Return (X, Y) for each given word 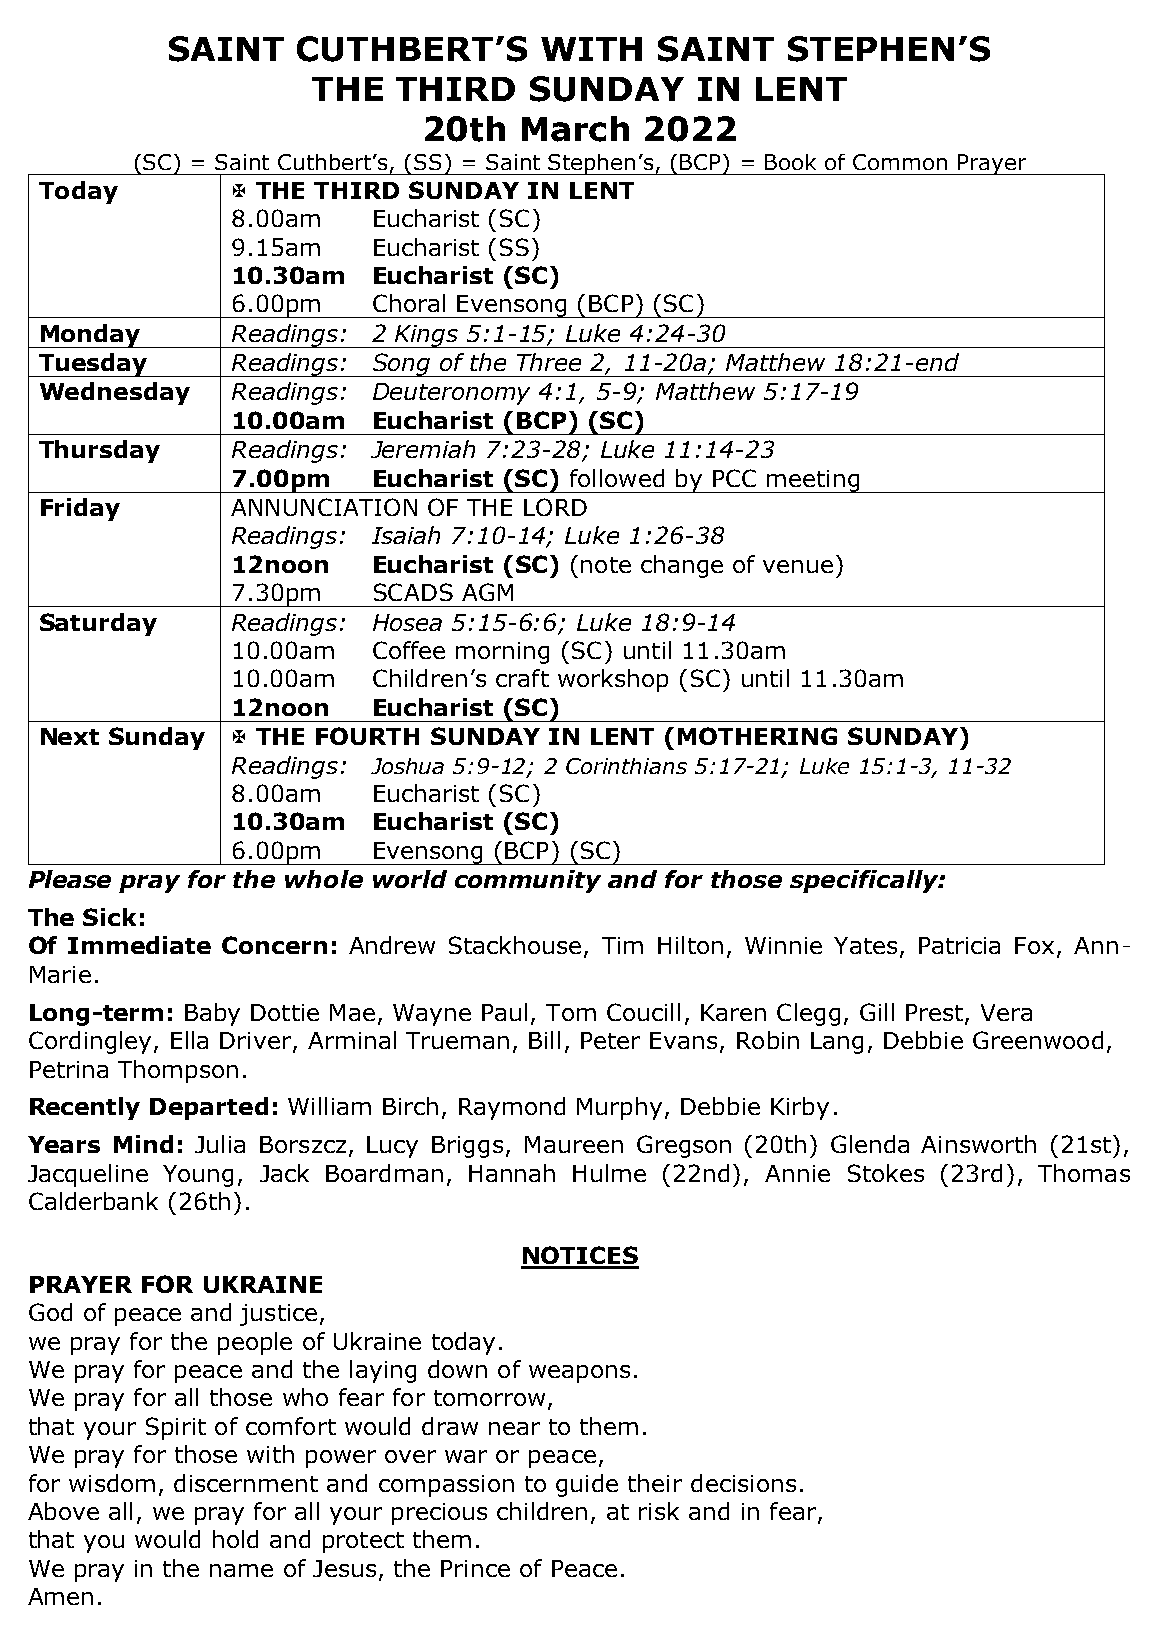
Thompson (178, 1071)
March (575, 129)
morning (502, 653)
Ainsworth (978, 1144)
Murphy (619, 1108)
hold (235, 1539)
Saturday (98, 624)
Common (900, 162)
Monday (90, 336)
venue (798, 566)
